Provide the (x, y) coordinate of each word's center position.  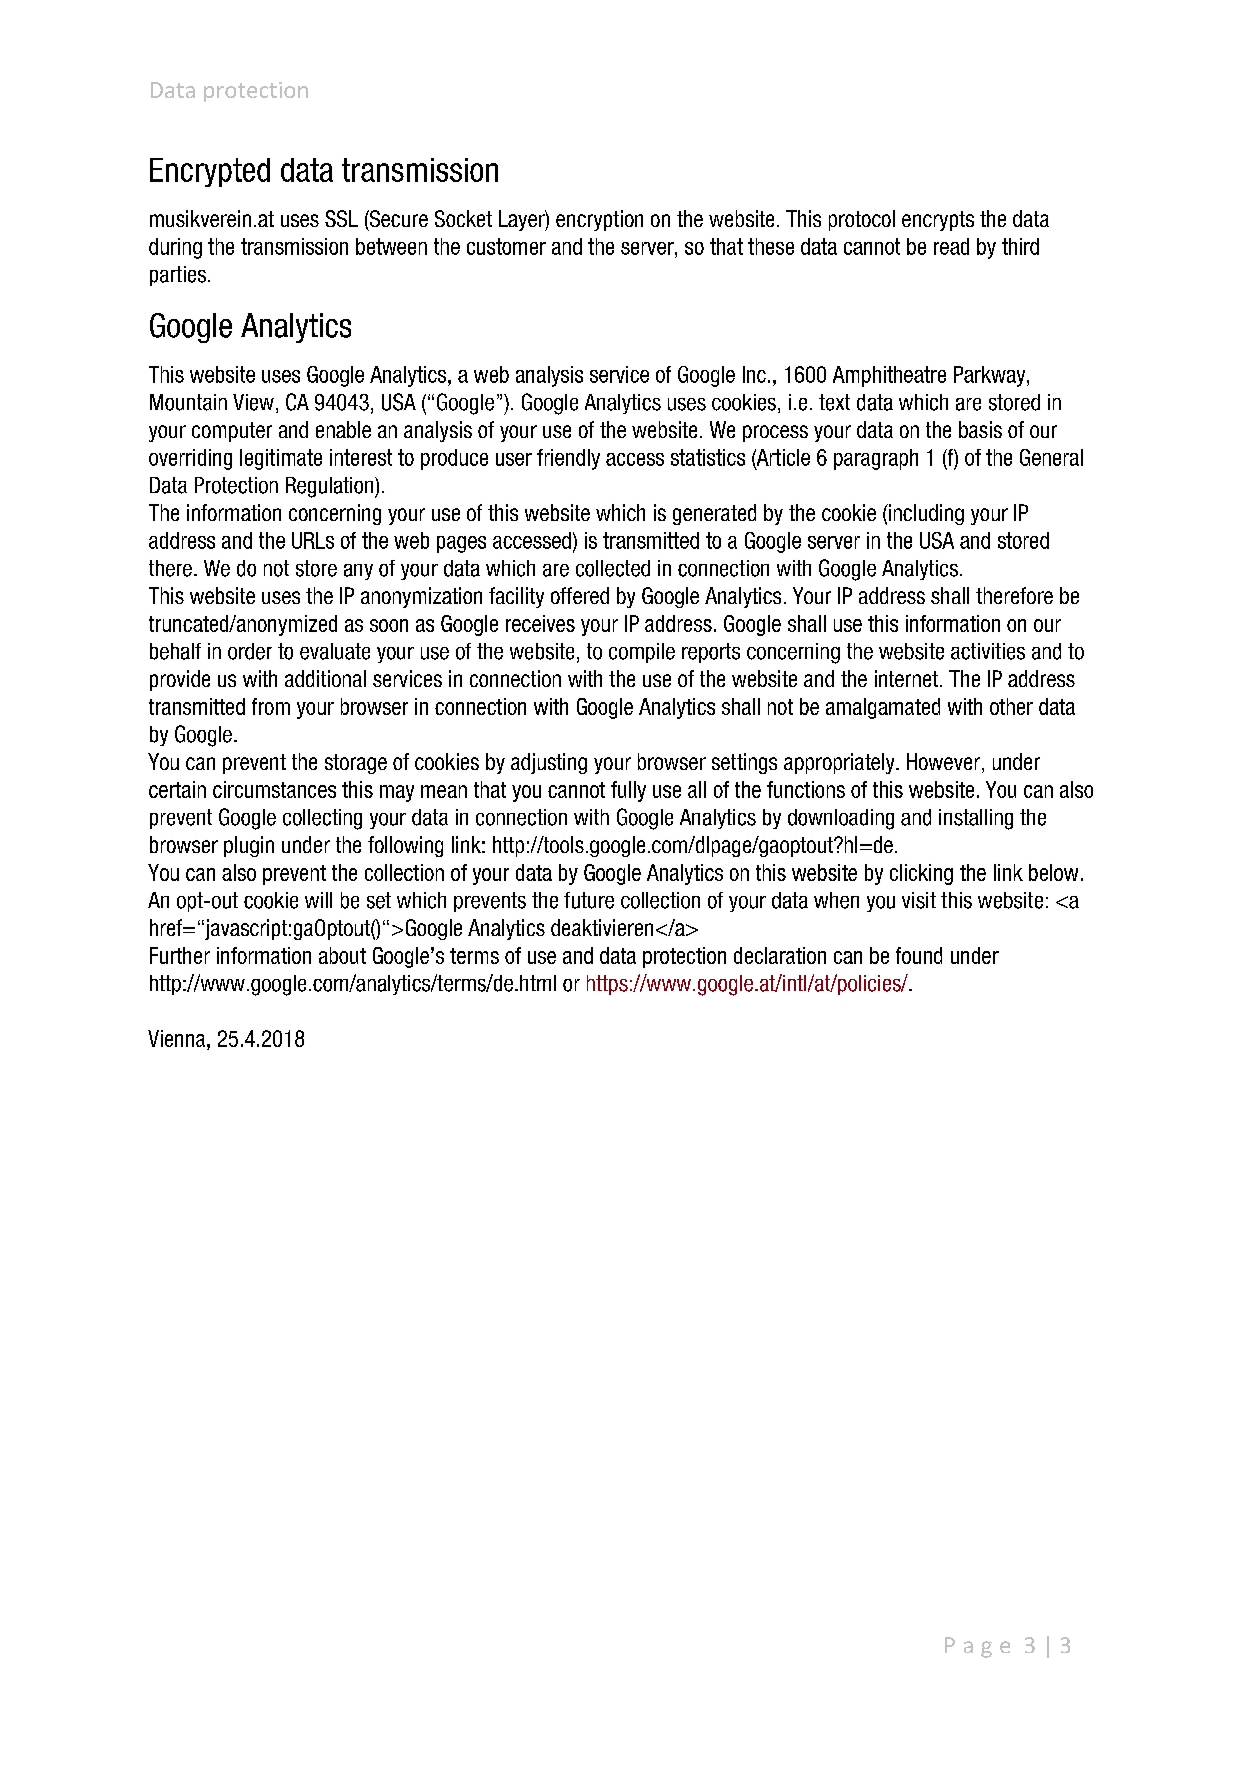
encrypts (938, 221)
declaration (780, 955)
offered (580, 595)
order (250, 651)
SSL (341, 218)
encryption (599, 220)
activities (988, 651)
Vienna (178, 1038)
